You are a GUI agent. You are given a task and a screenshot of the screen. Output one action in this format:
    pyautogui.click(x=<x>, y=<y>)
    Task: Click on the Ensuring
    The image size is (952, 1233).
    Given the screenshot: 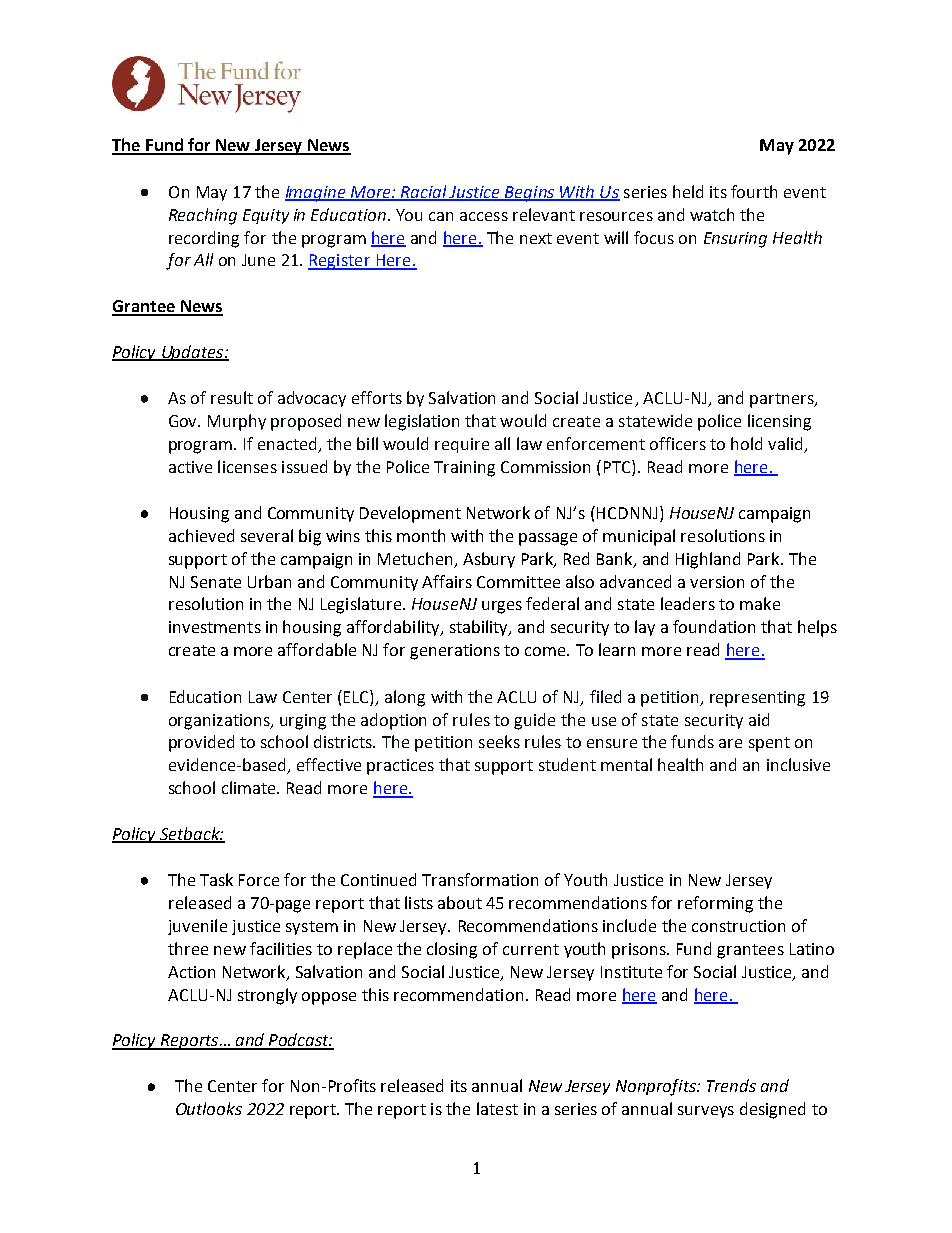 What is the action you would take?
    pyautogui.click(x=735, y=240)
